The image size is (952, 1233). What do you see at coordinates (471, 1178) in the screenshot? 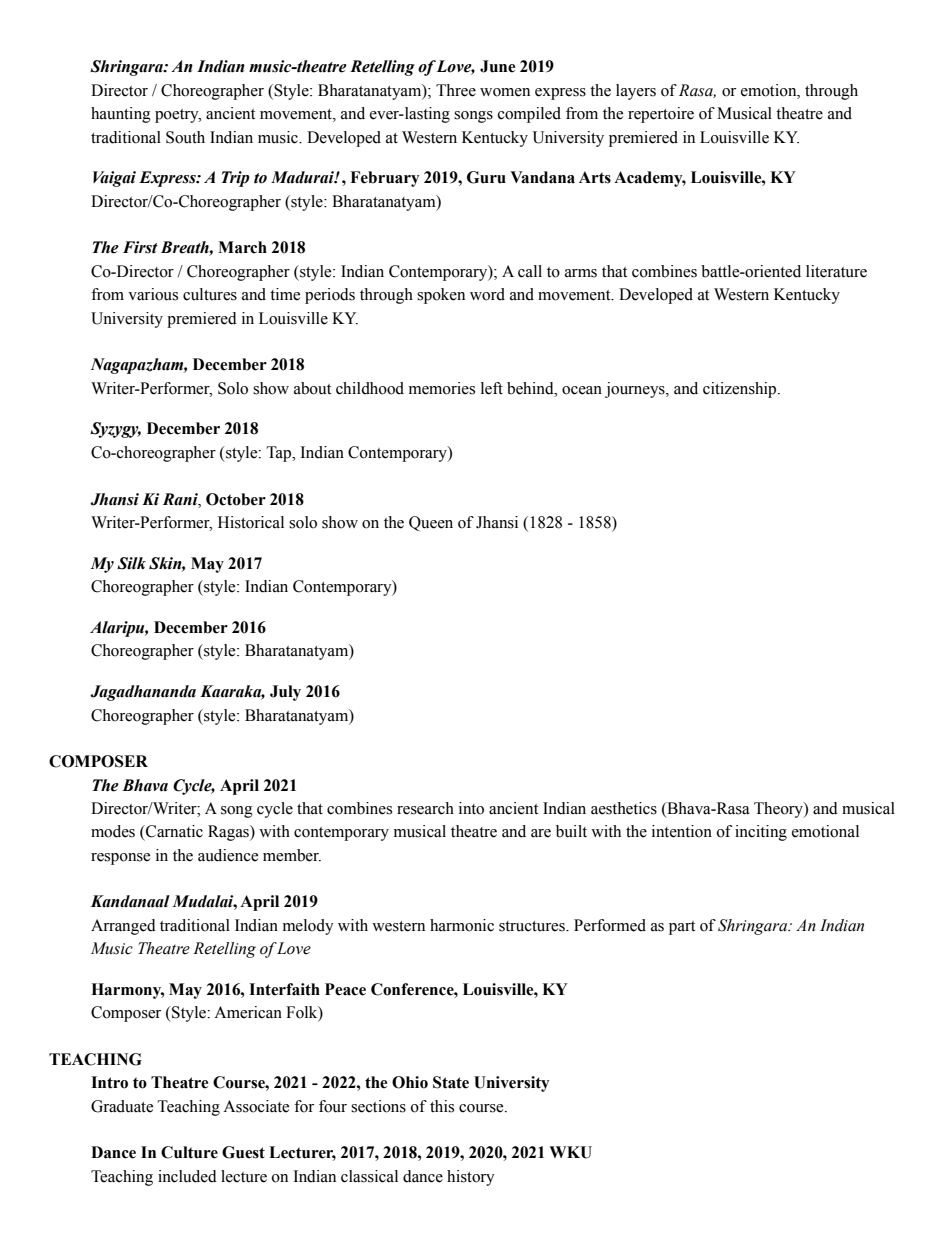
I see `history` at bounding box center [471, 1178].
